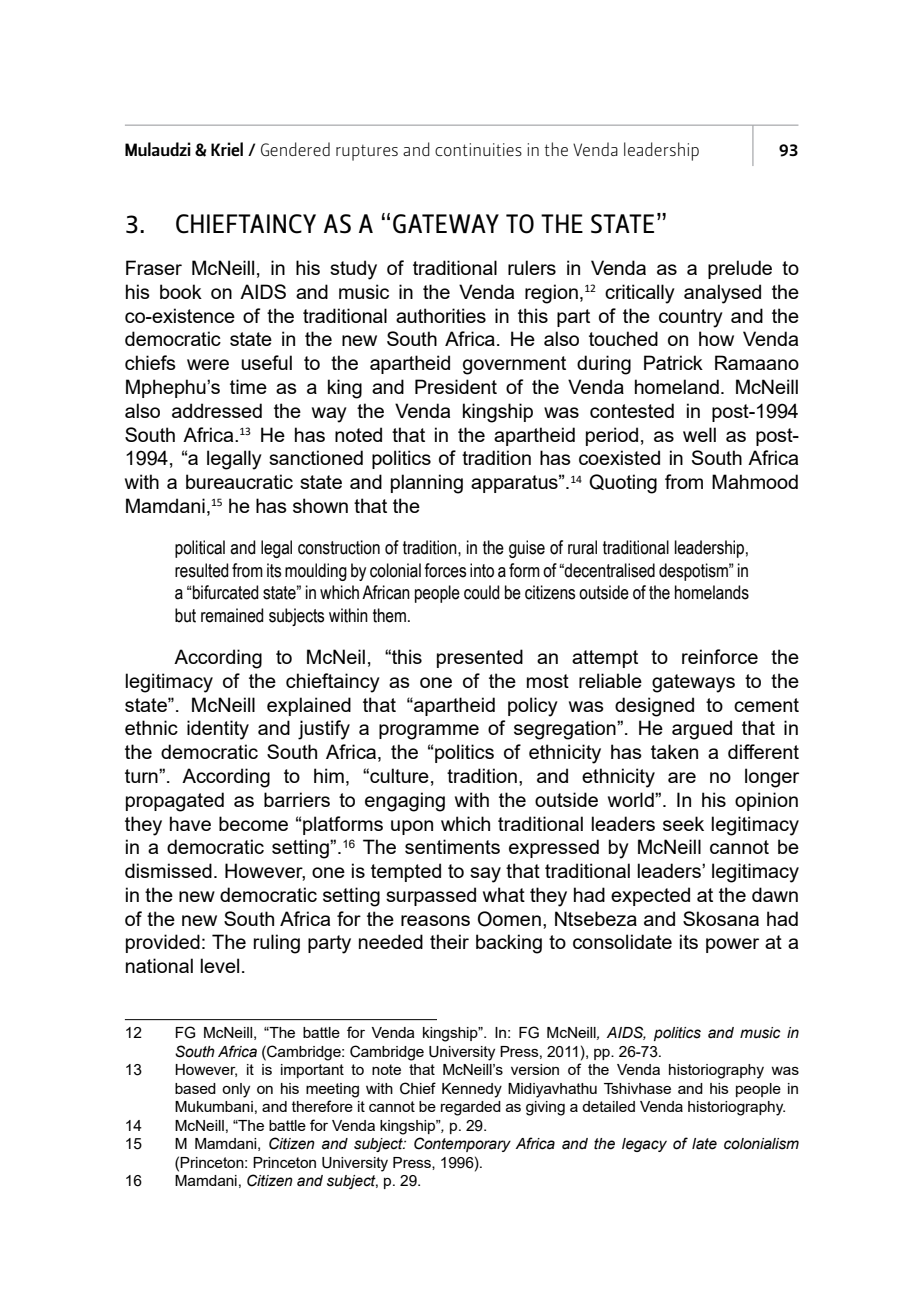  Describe the element at coordinates (218, 730) in the document. I see `identity` at that location.
